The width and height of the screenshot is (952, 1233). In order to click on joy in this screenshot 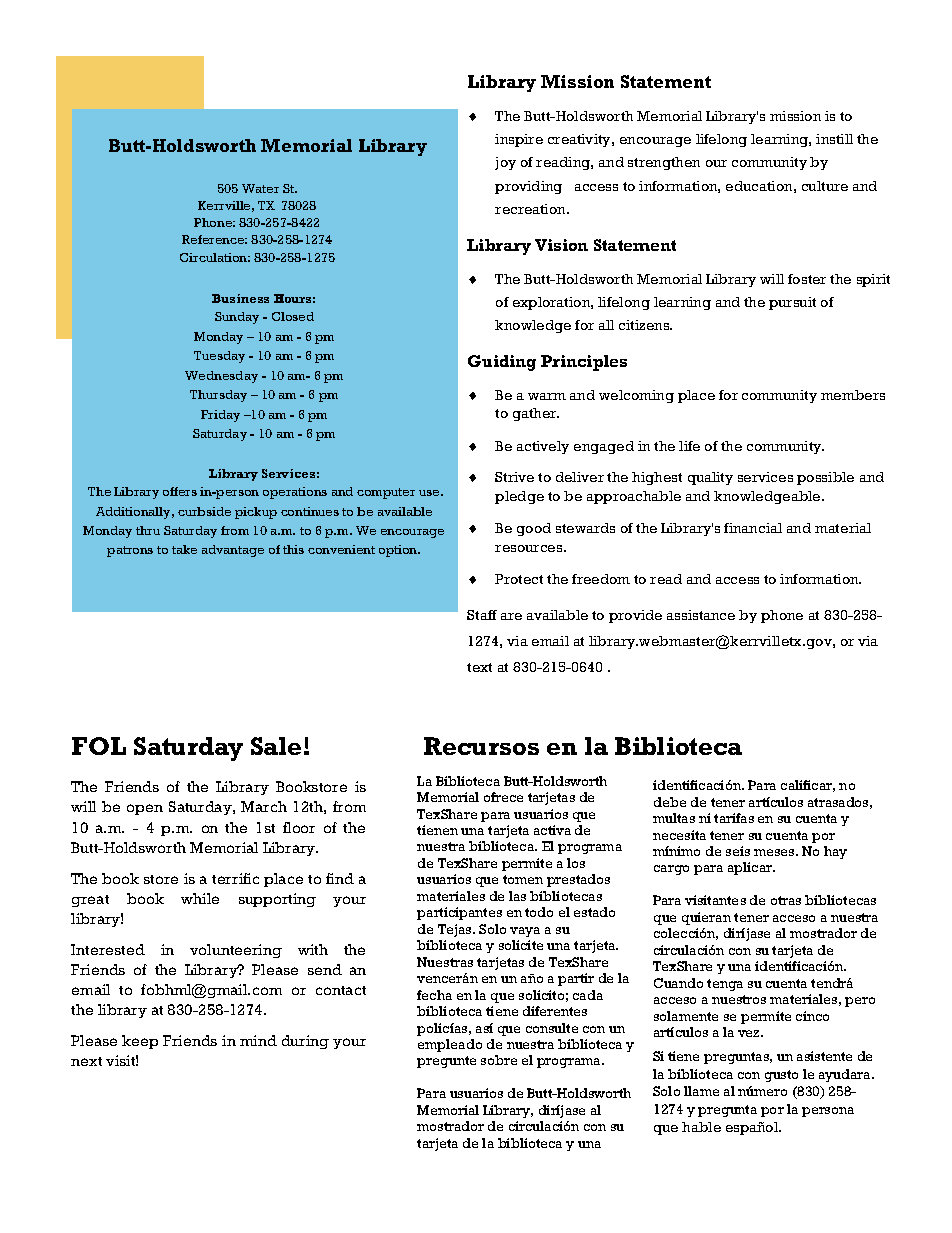, I will do `click(505, 163)`.
